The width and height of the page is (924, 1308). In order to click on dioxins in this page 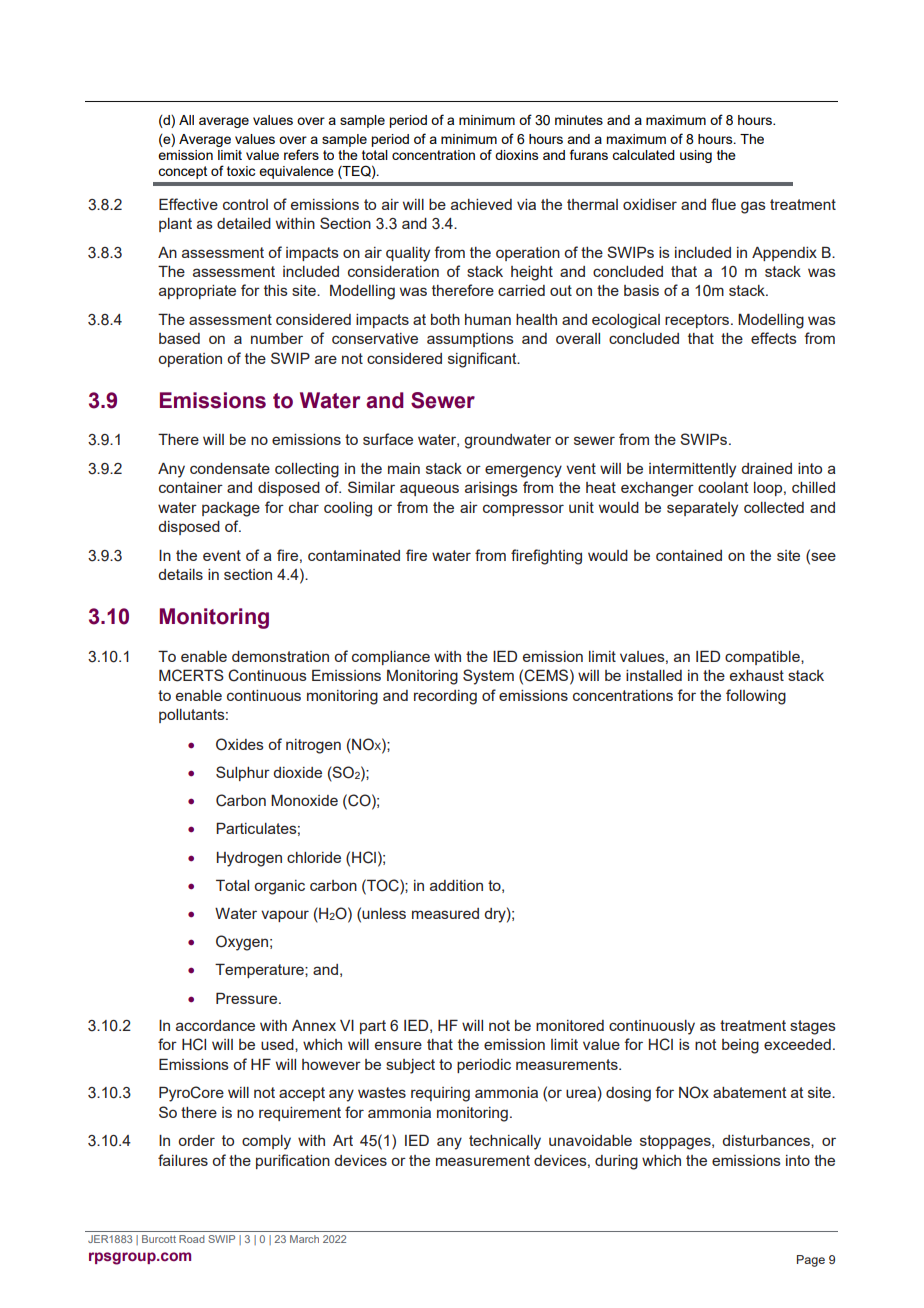, I will do `click(517, 155)`.
